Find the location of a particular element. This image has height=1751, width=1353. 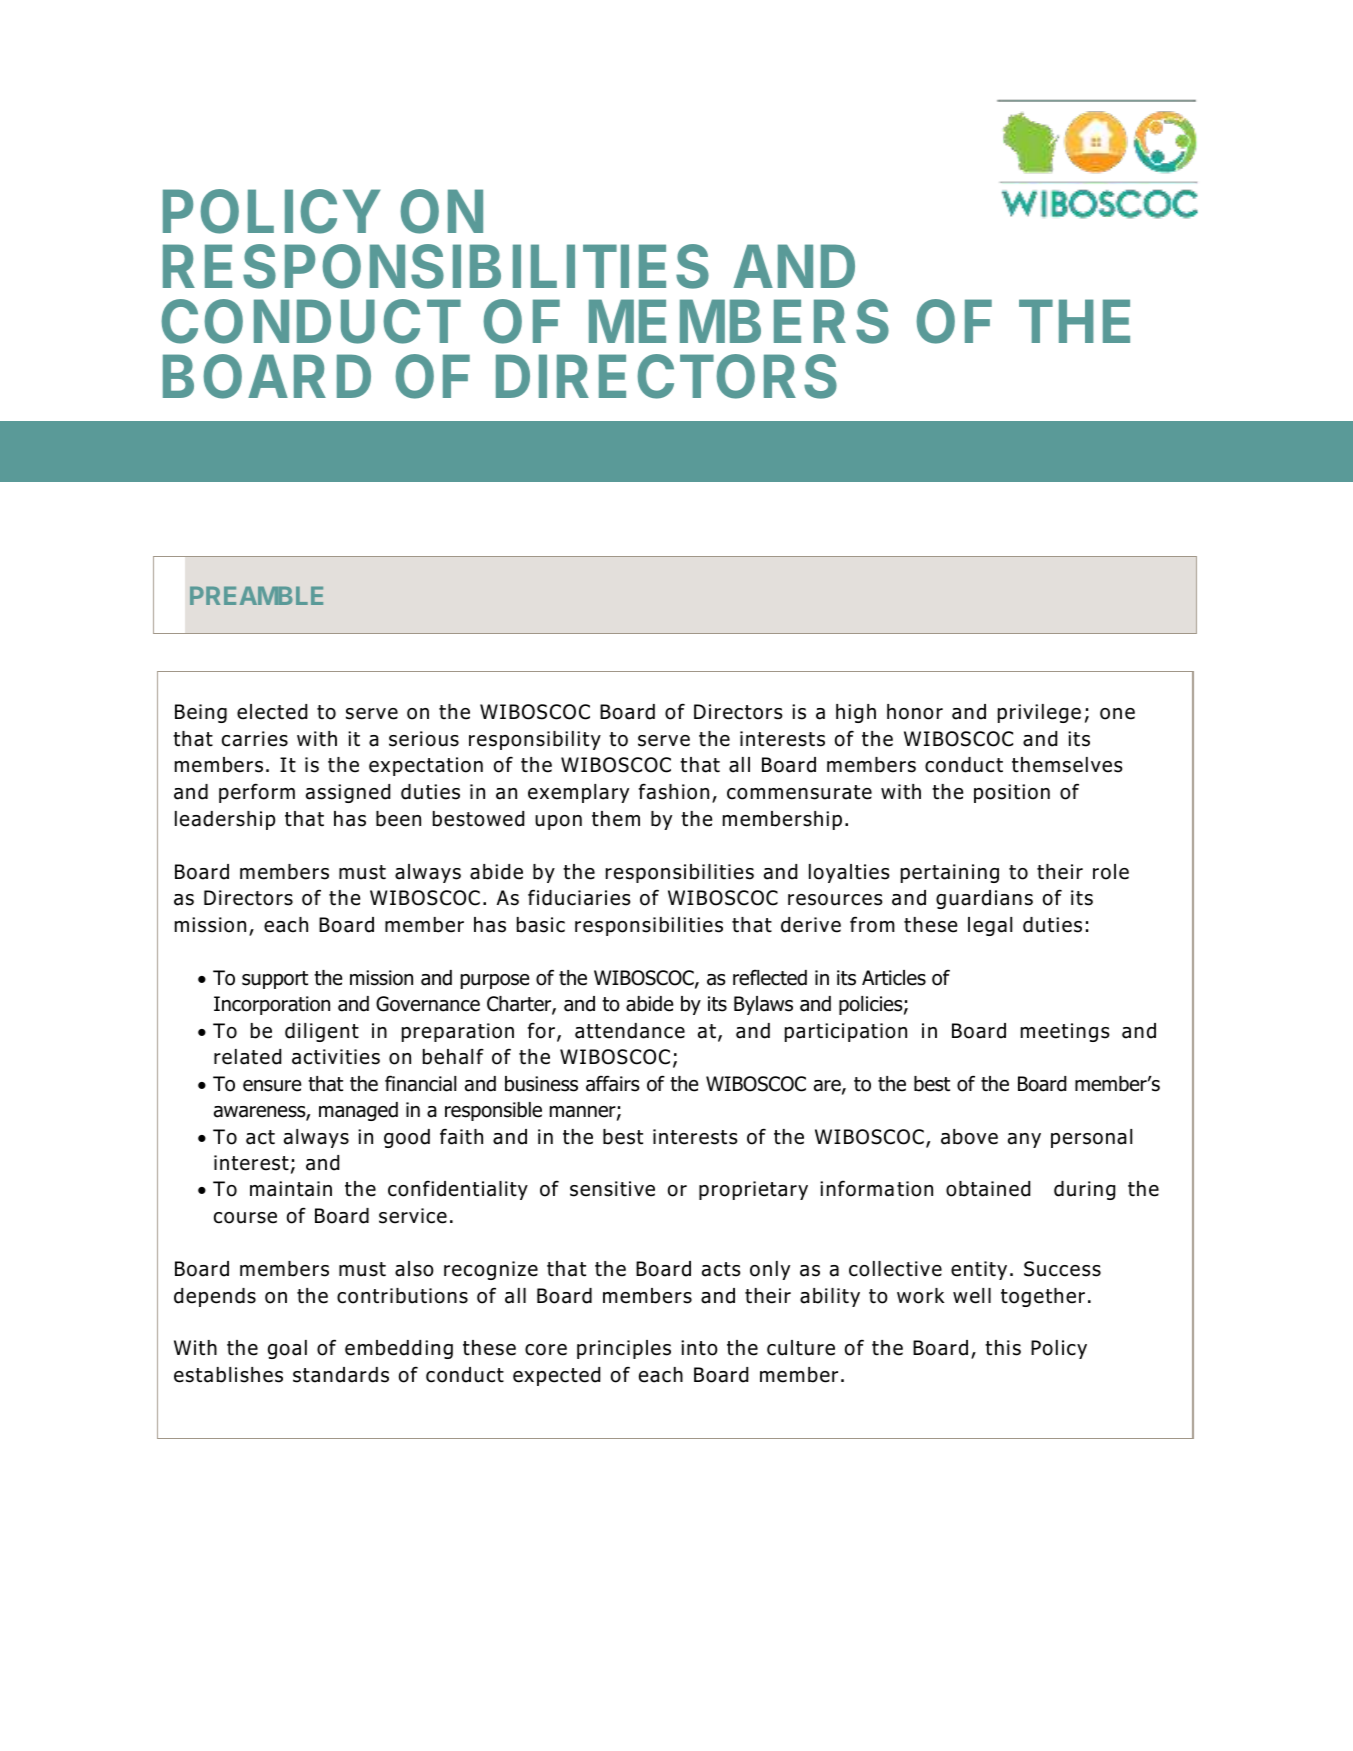

PREAMBLE is located at coordinates (256, 595).
